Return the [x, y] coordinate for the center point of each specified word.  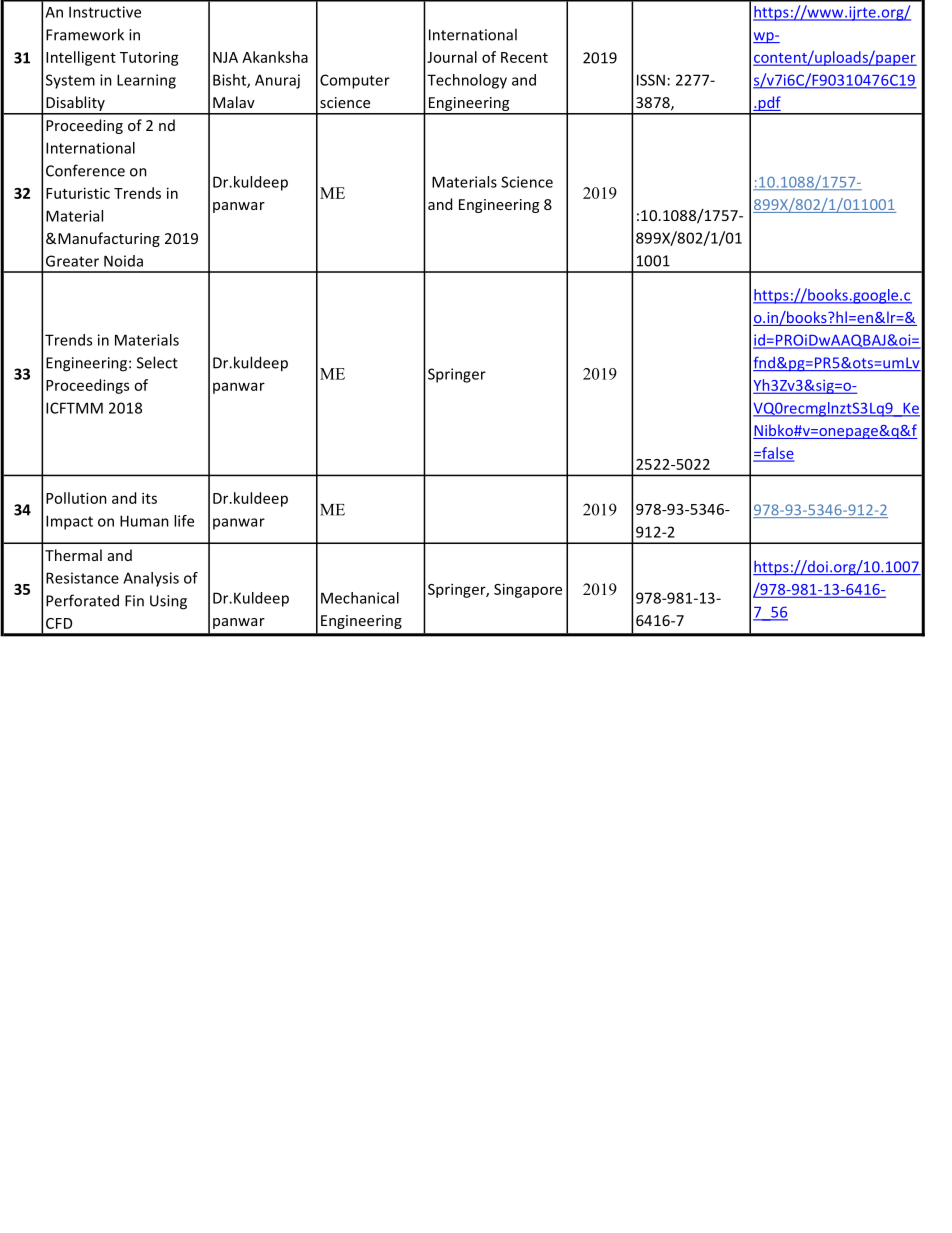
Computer [355, 81]
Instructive [105, 12]
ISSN [651, 80]
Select [157, 362]
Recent [524, 57]
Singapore [528, 590]
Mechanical [360, 598]
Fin [134, 601]
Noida [123, 261]
